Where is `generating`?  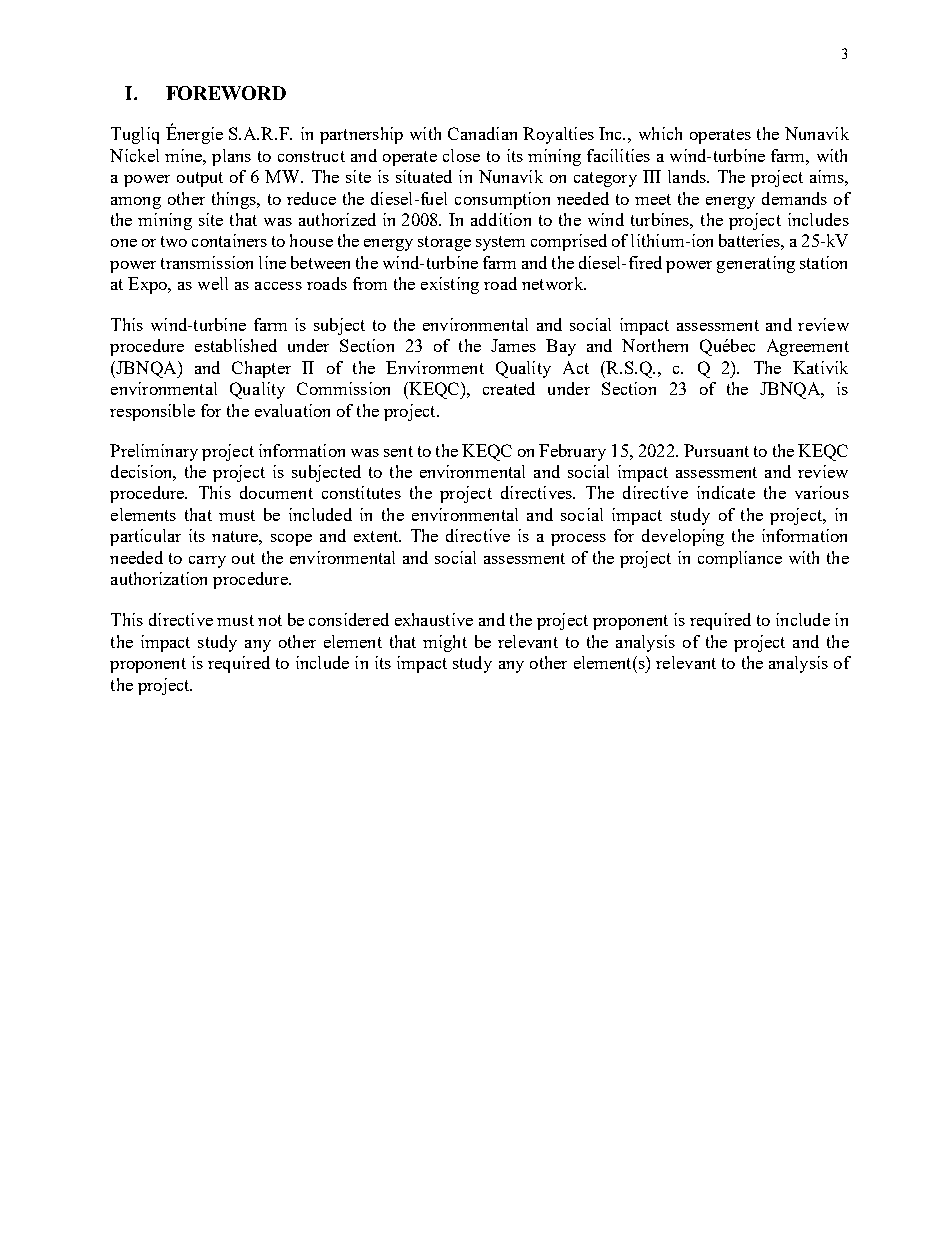 generating is located at coordinates (756, 264).
